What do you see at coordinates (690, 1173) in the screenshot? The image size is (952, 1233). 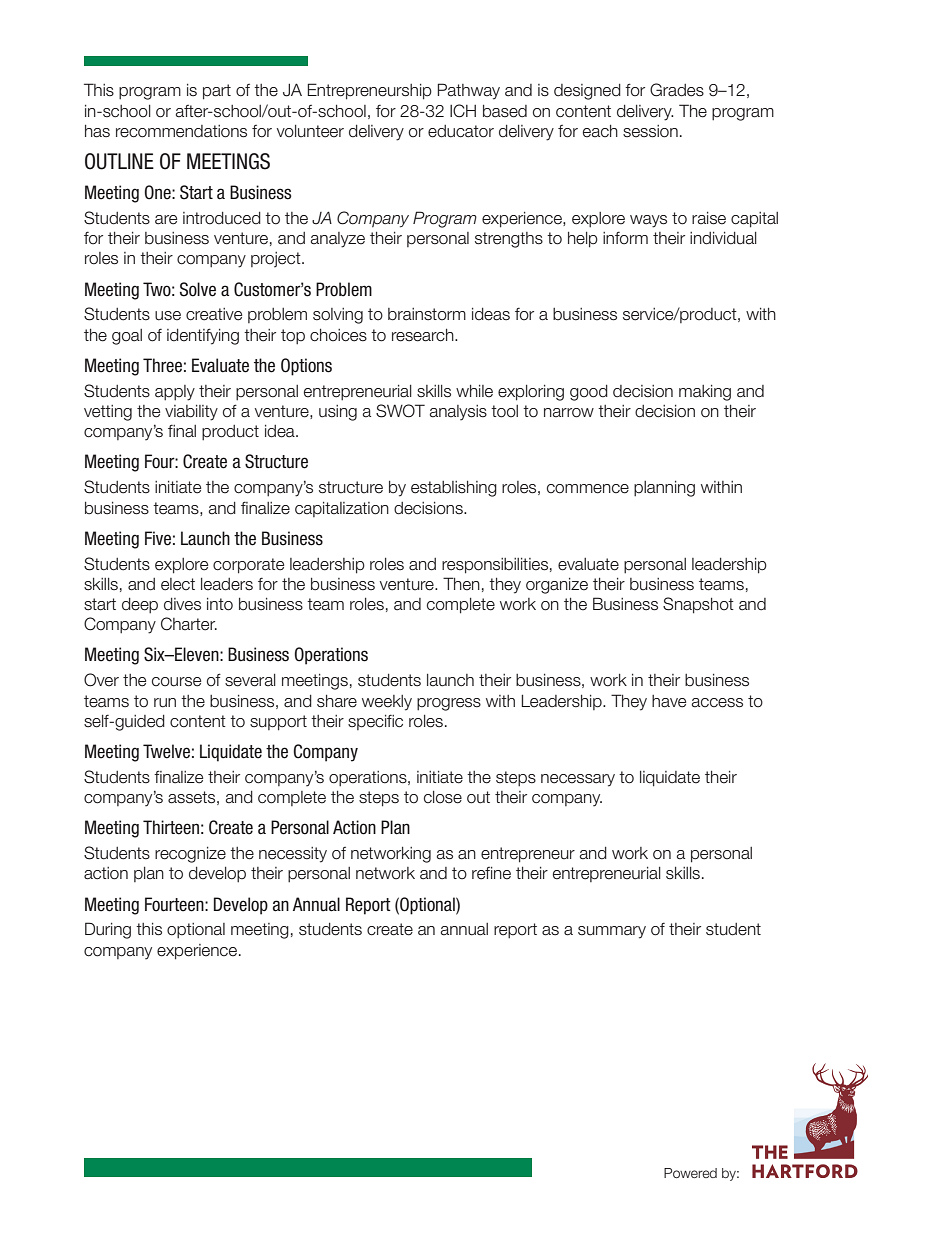 I see `Powered` at bounding box center [690, 1173].
